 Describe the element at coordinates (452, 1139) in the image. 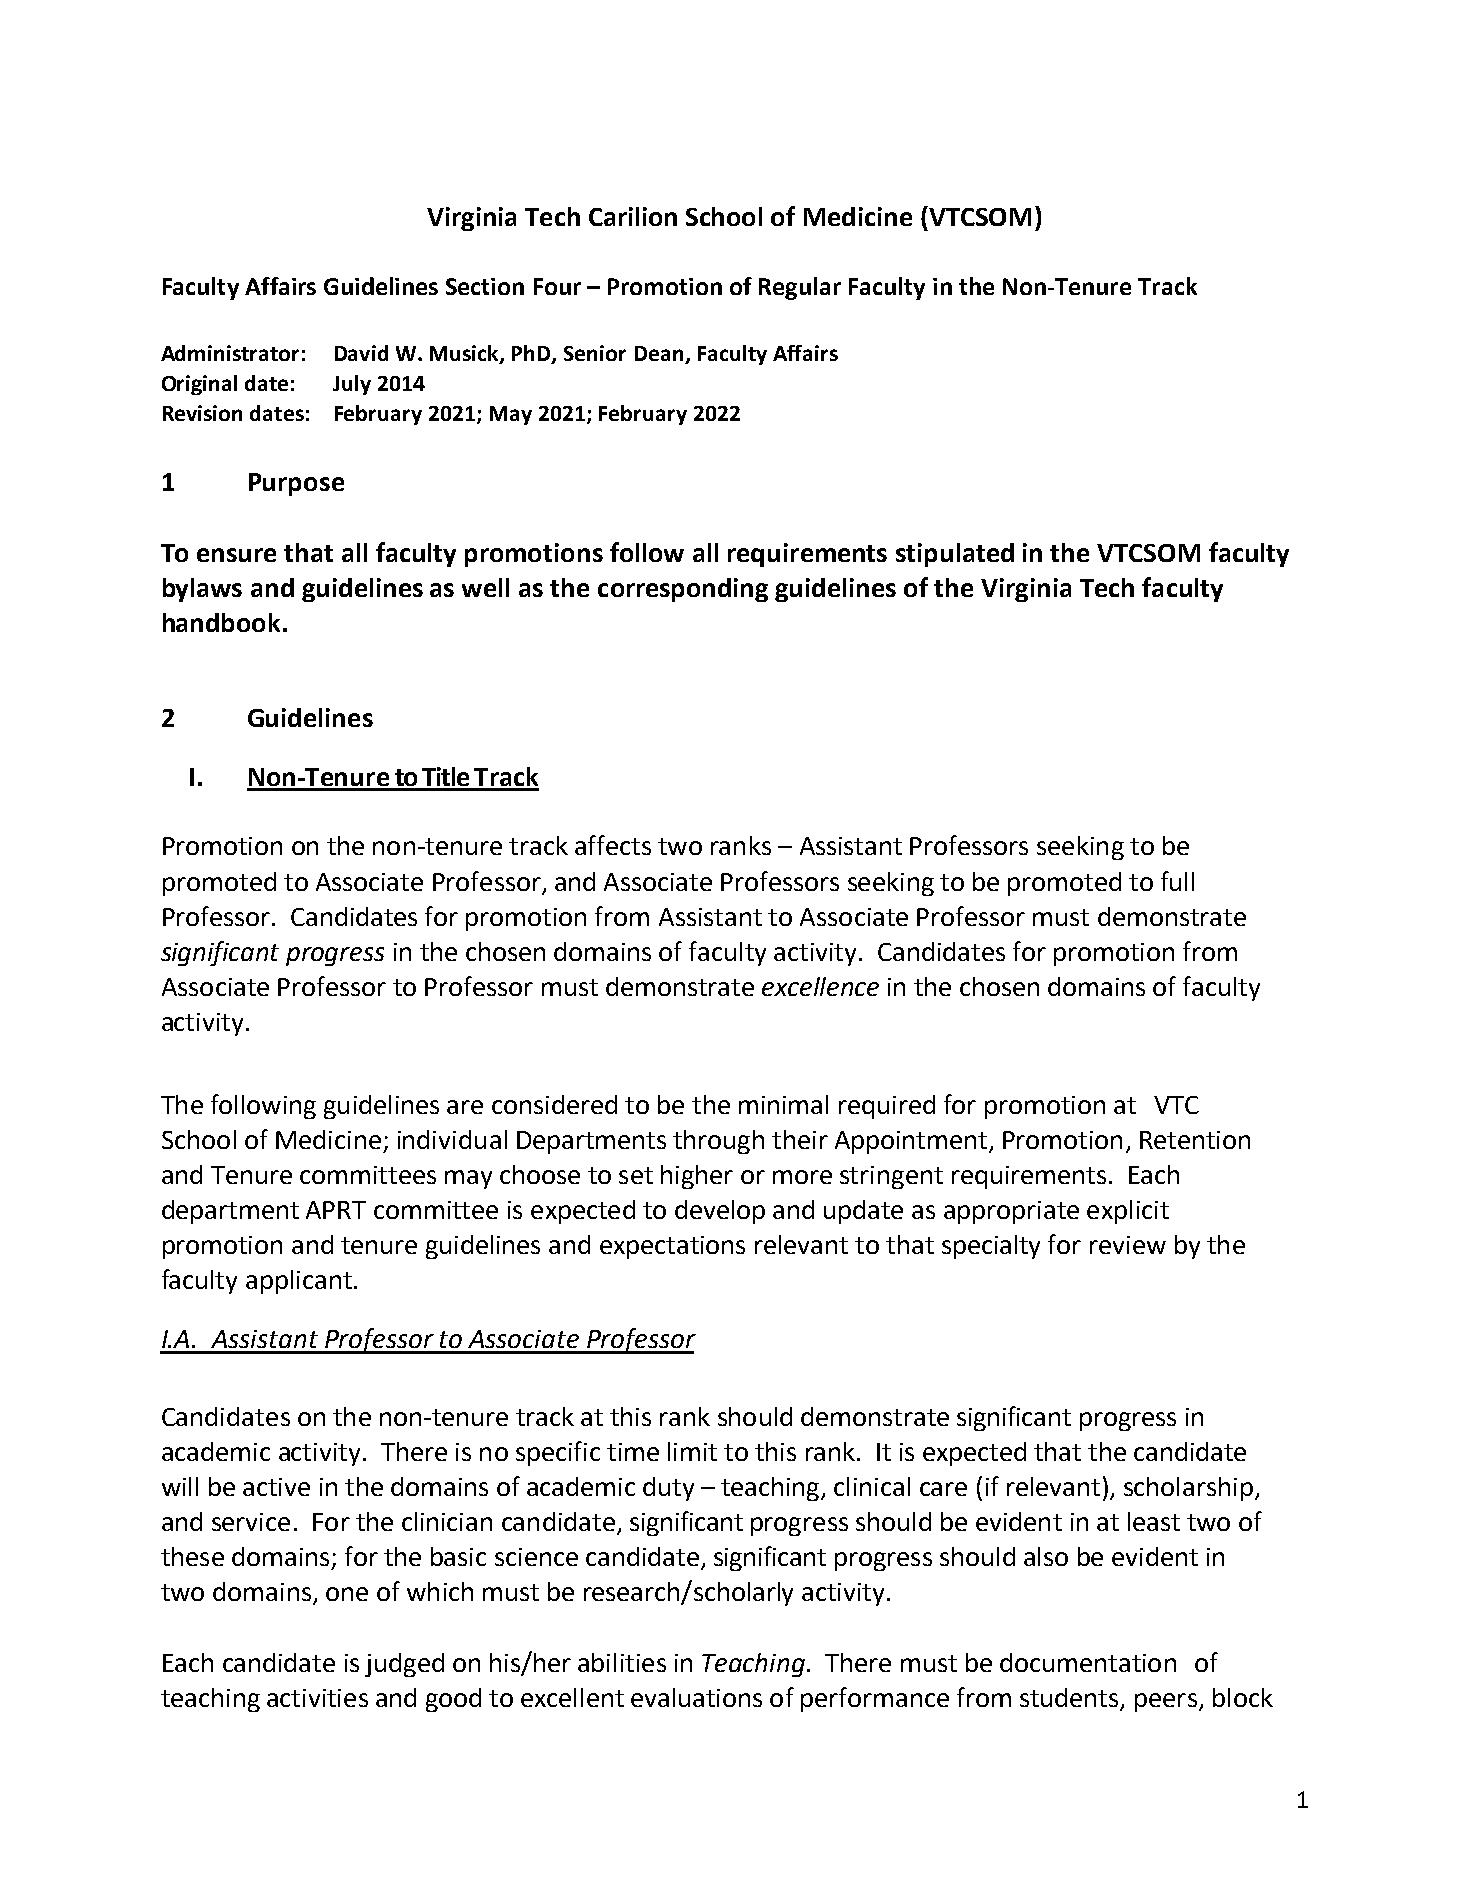

I see `individual` at that location.
